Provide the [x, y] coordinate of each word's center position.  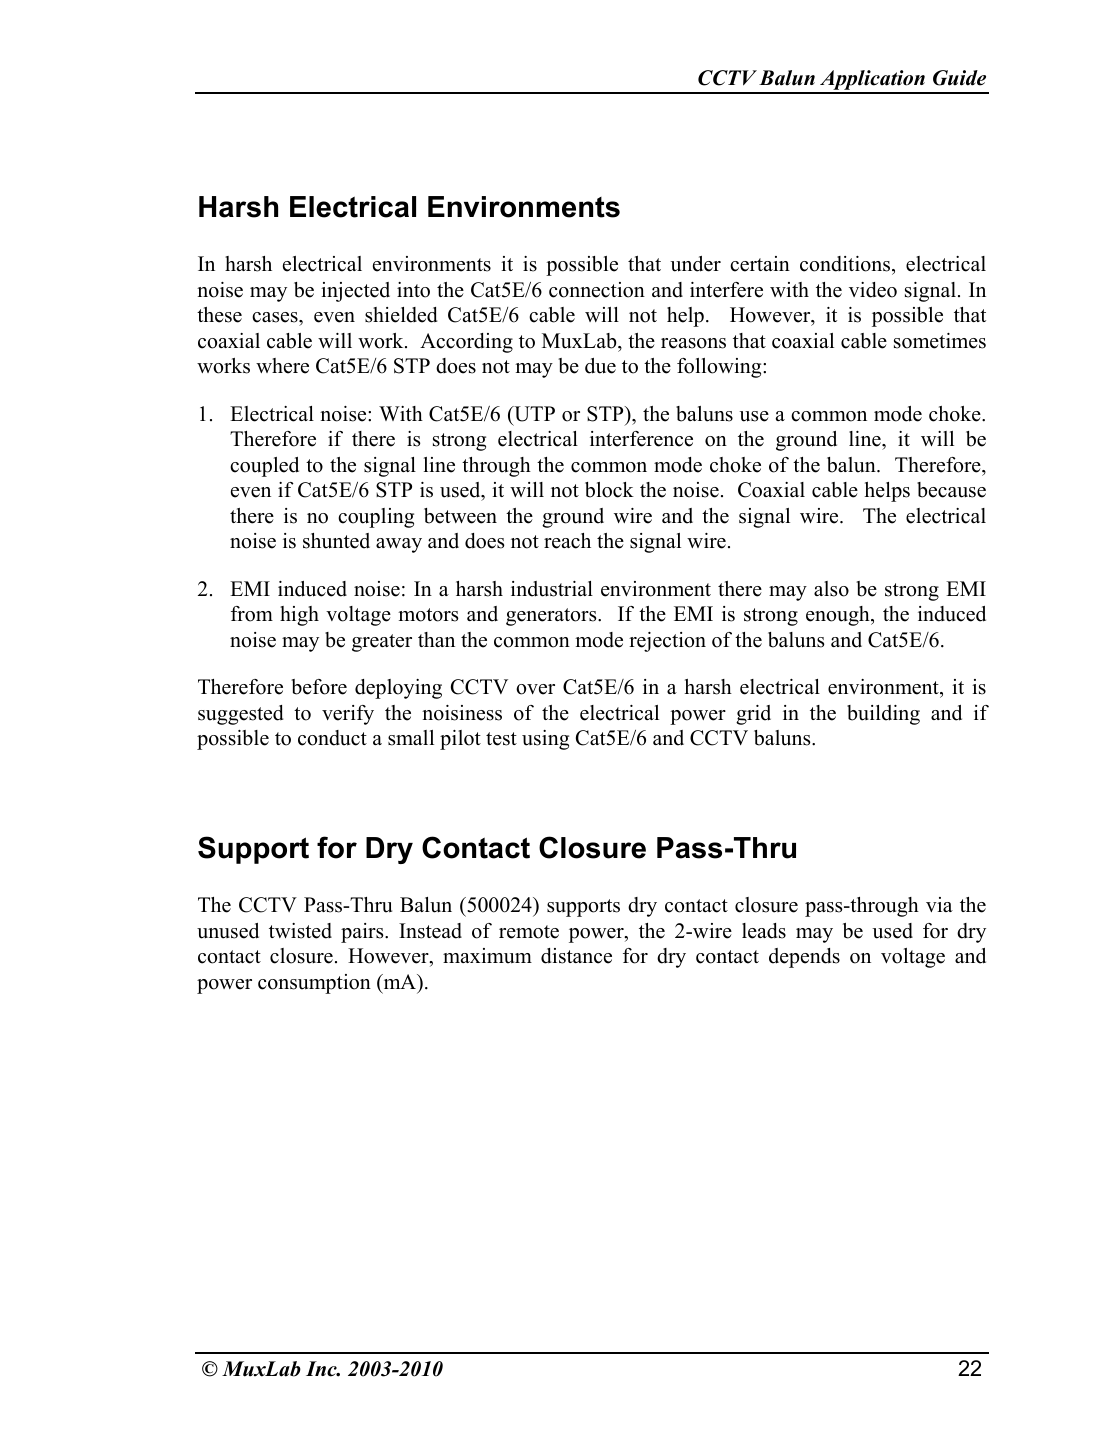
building [883, 715]
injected [355, 292]
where [282, 366]
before [319, 687]
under [695, 264]
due [600, 366]
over [535, 689]
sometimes [940, 341]
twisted [300, 931]
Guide [959, 78]
